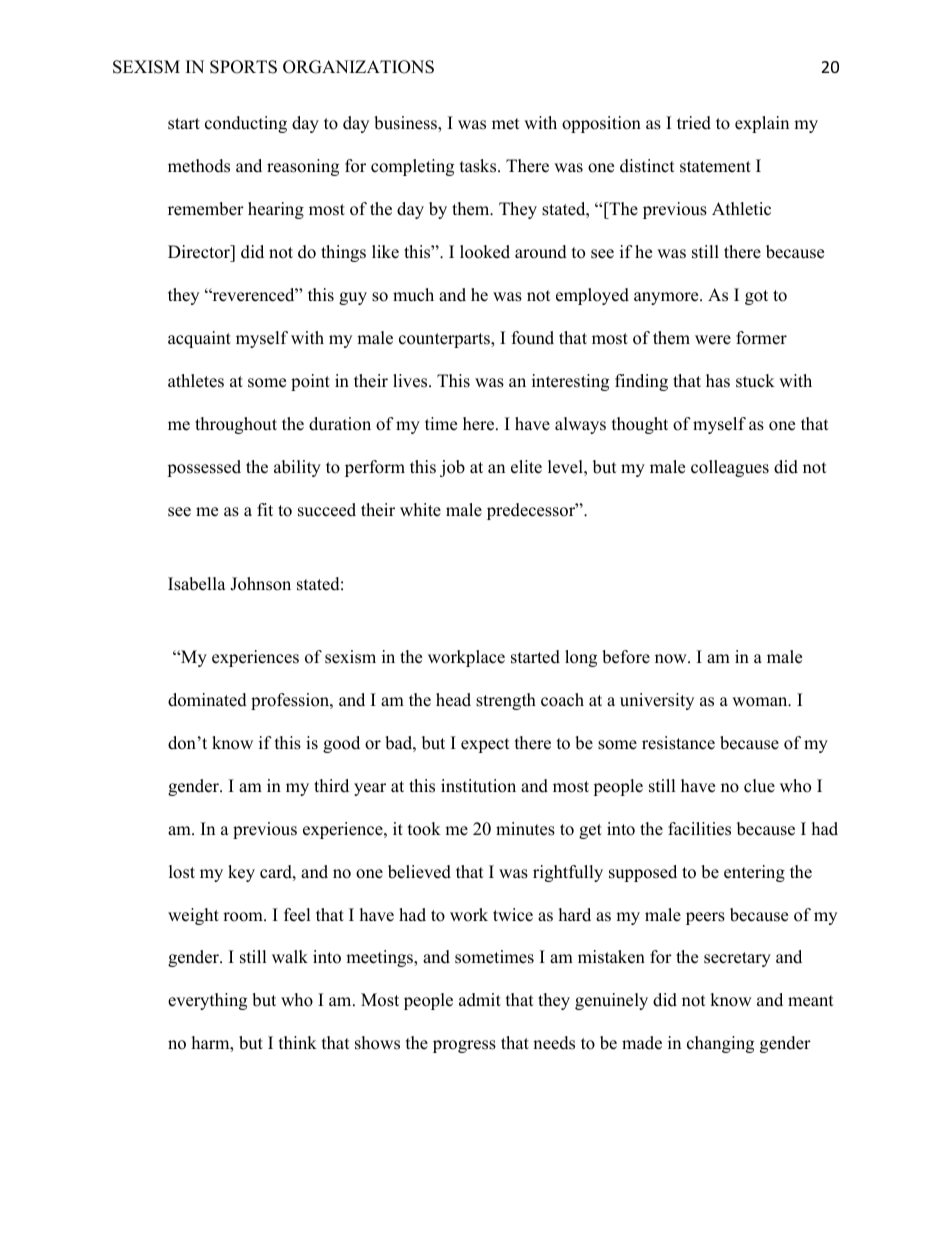 Image resolution: width=952 pixels, height=1233 pixels. Describe the element at coordinates (762, 124) in the image. I see `explain` at that location.
